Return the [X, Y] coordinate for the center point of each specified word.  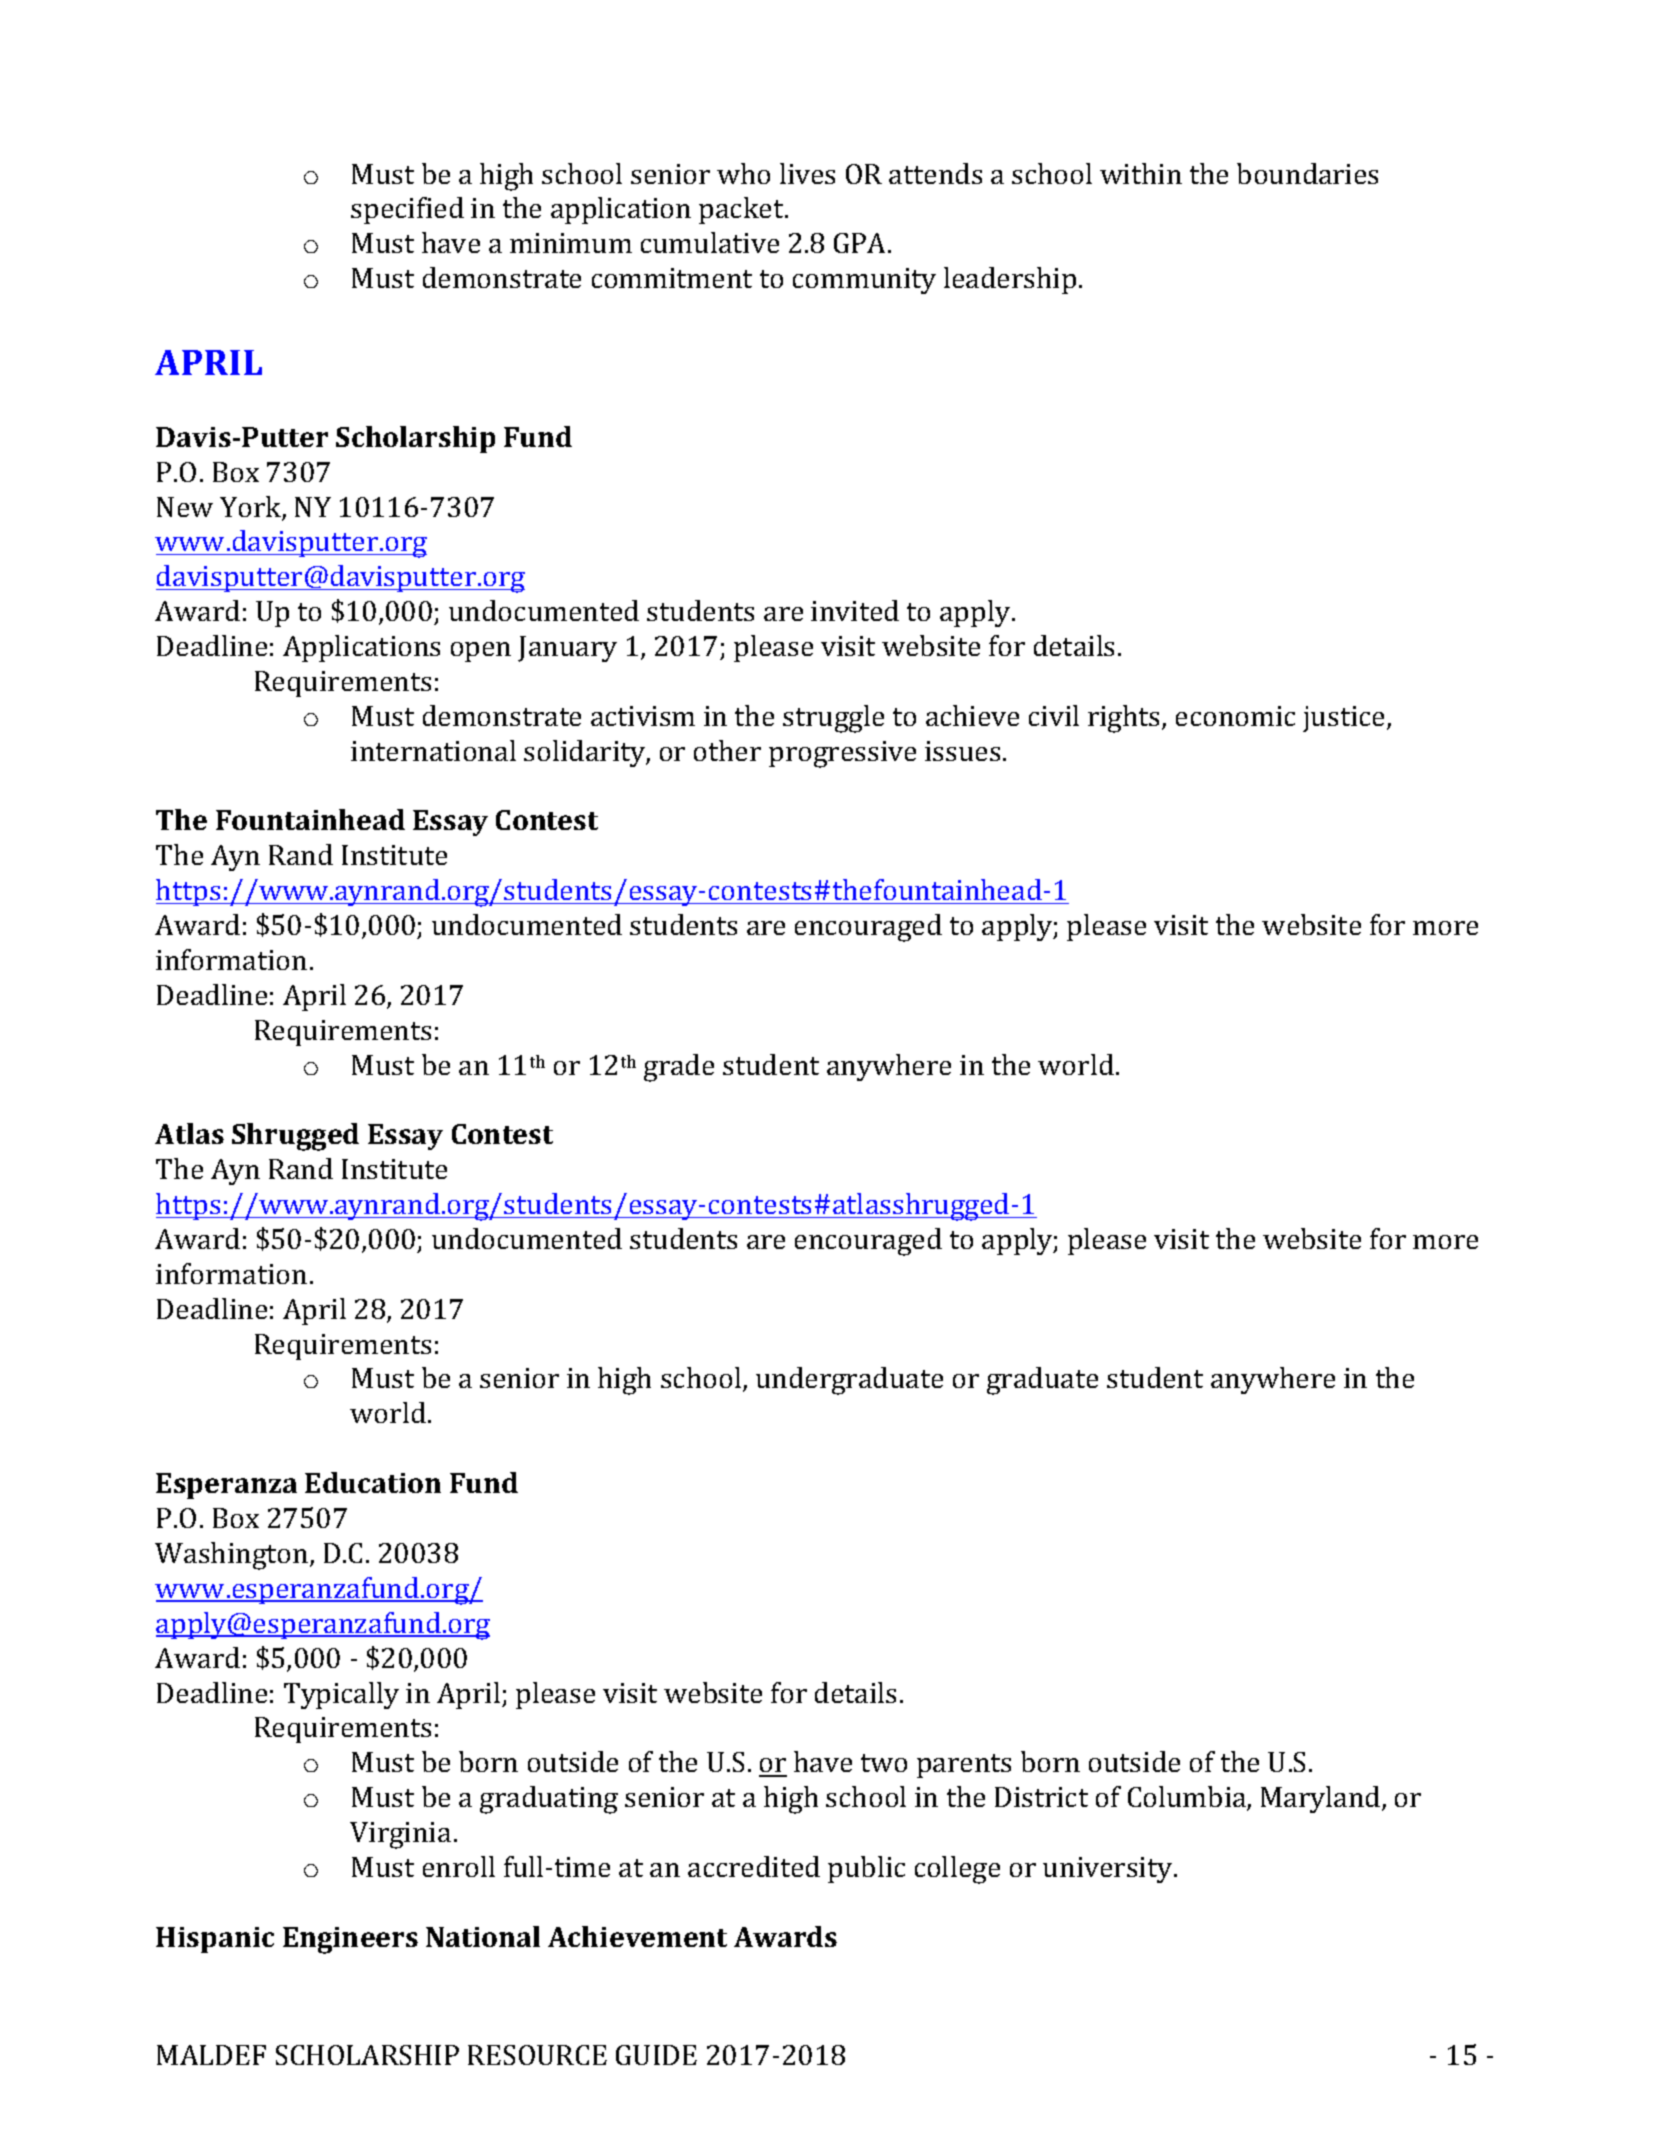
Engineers [350, 1940]
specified [407, 210]
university [1109, 1870]
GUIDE [656, 2055]
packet [742, 210]
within [1141, 173]
